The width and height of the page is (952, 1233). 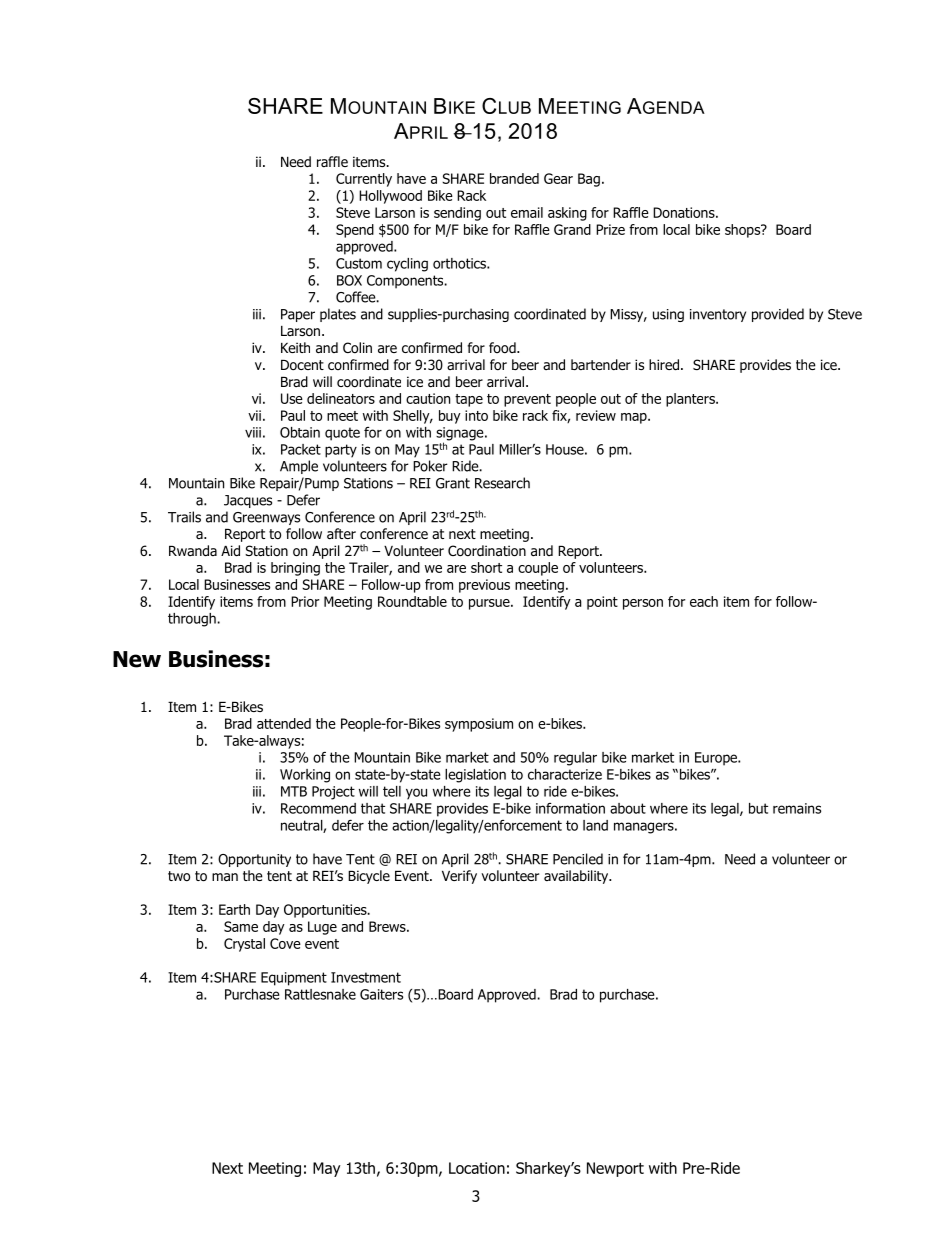 I want to click on Earth, so click(x=234, y=909).
